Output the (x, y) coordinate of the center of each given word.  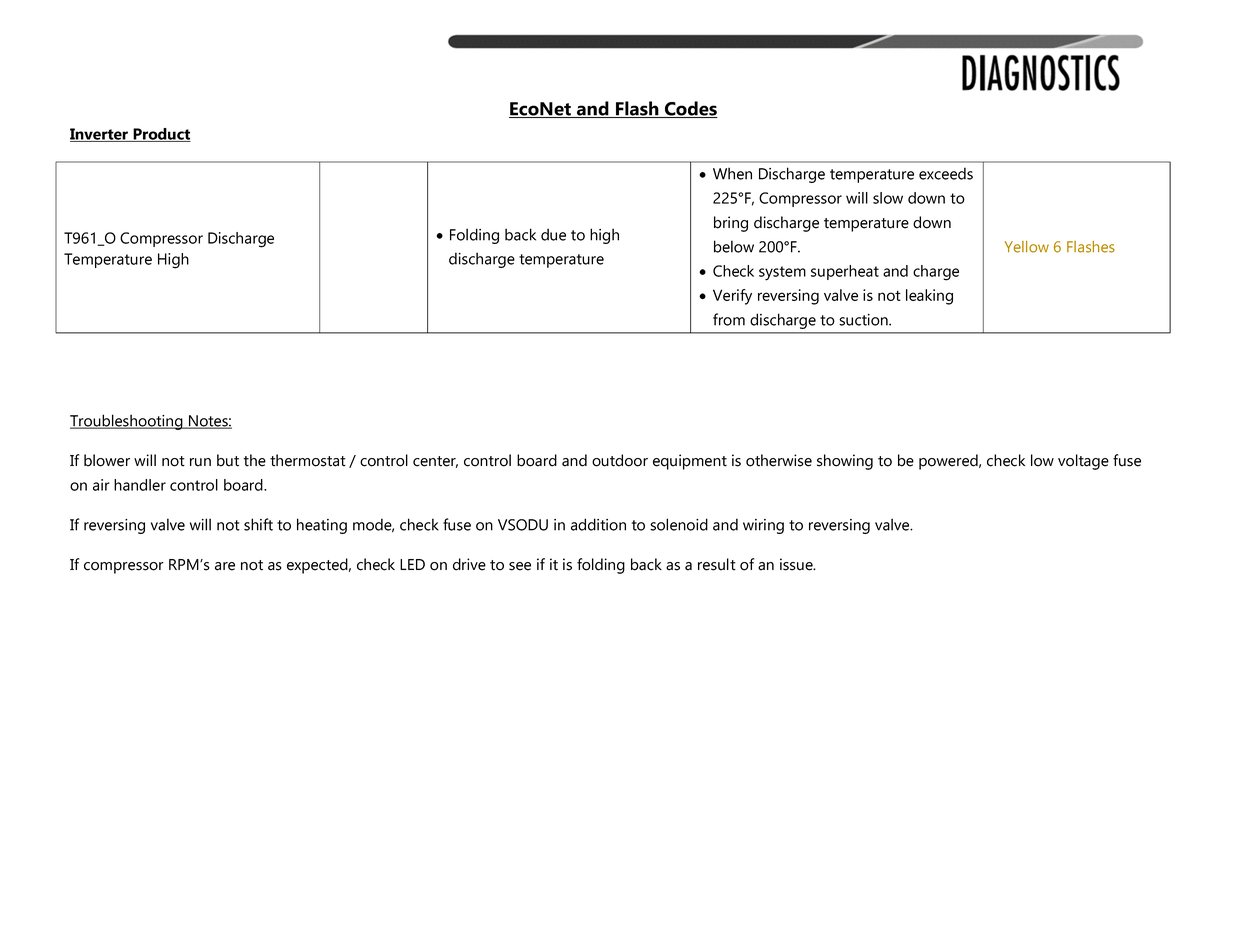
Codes (690, 109)
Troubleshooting (127, 422)
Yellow (1027, 247)
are (225, 566)
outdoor (620, 460)
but (228, 460)
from (729, 319)
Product (161, 135)
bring (731, 224)
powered (949, 462)
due (553, 234)
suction (864, 320)
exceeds (946, 173)
